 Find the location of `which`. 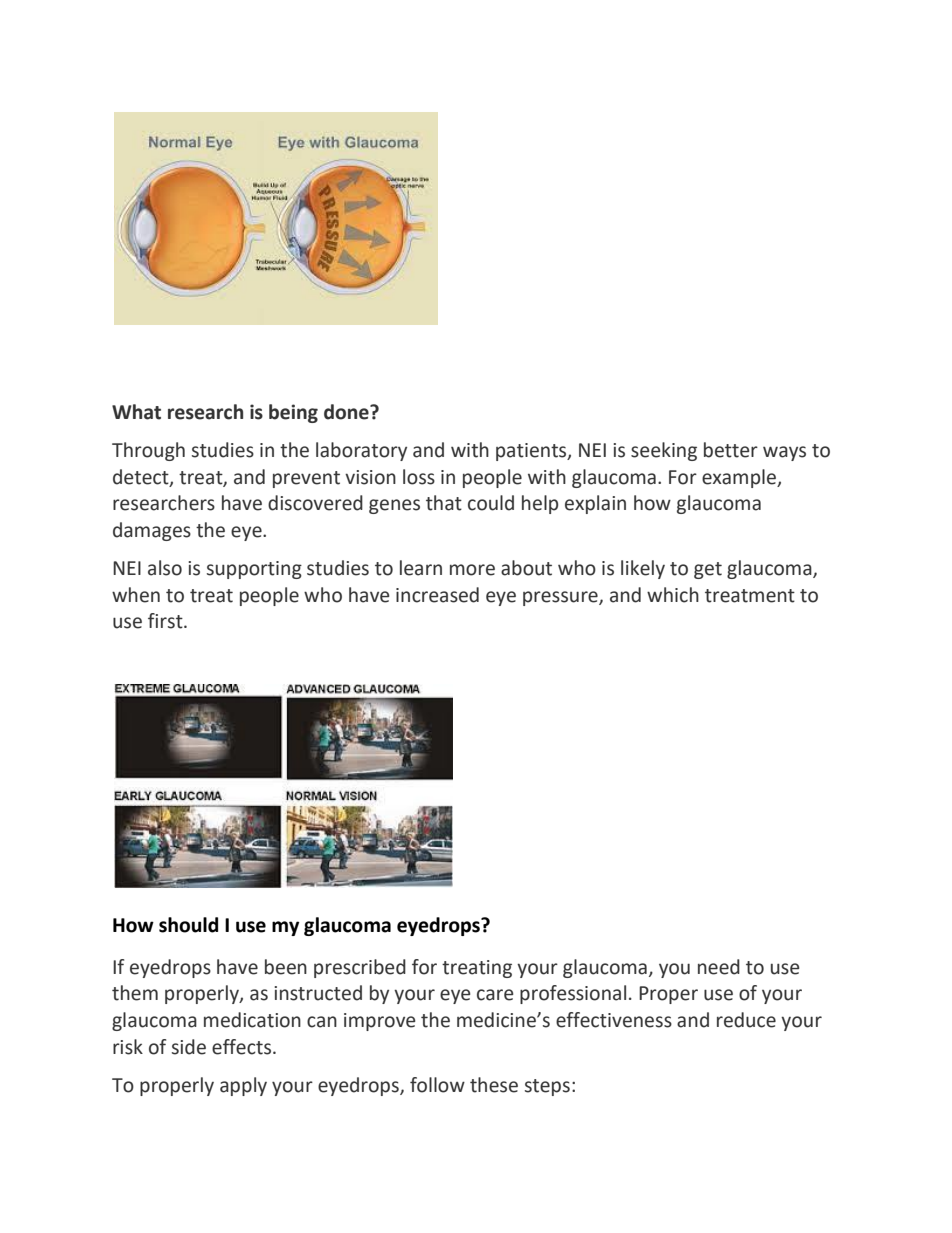

which is located at coordinates (673, 595).
